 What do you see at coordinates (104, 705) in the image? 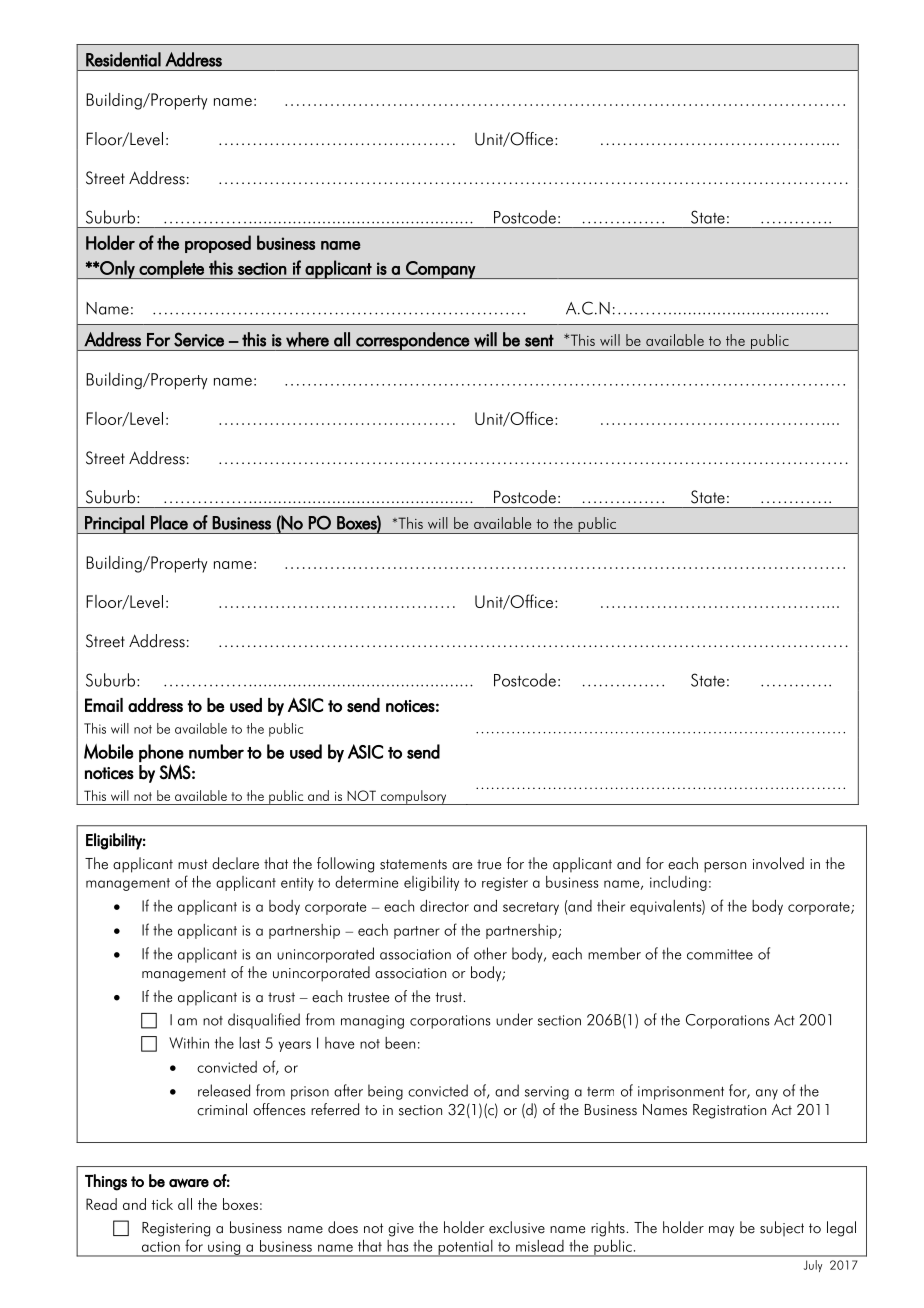
I see `Email` at bounding box center [104, 705].
